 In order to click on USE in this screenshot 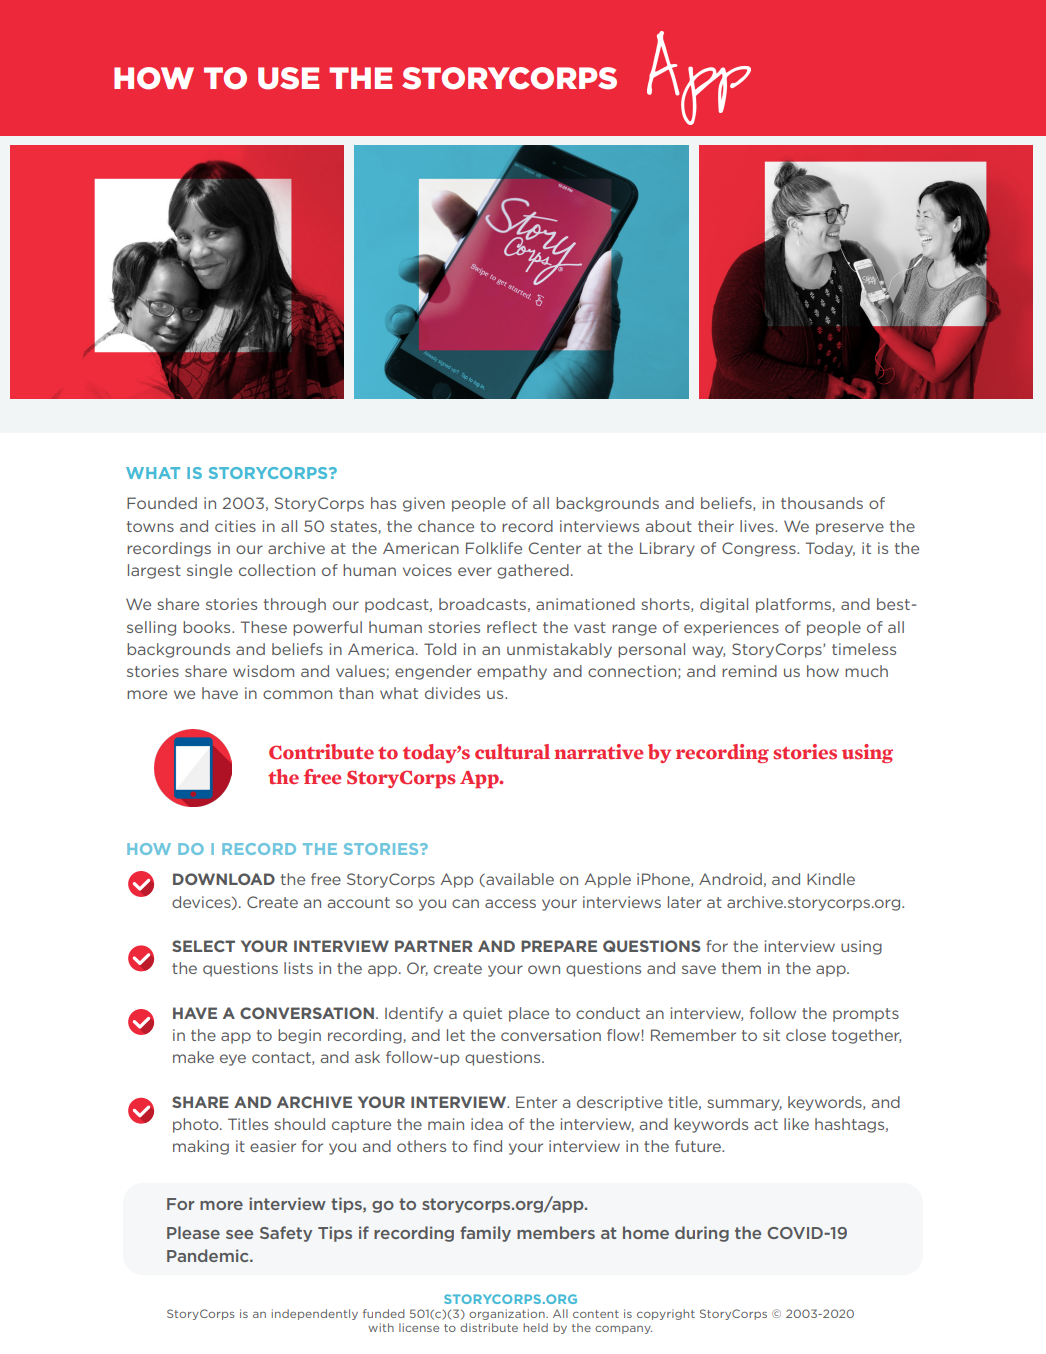, I will do `click(288, 78)`.
